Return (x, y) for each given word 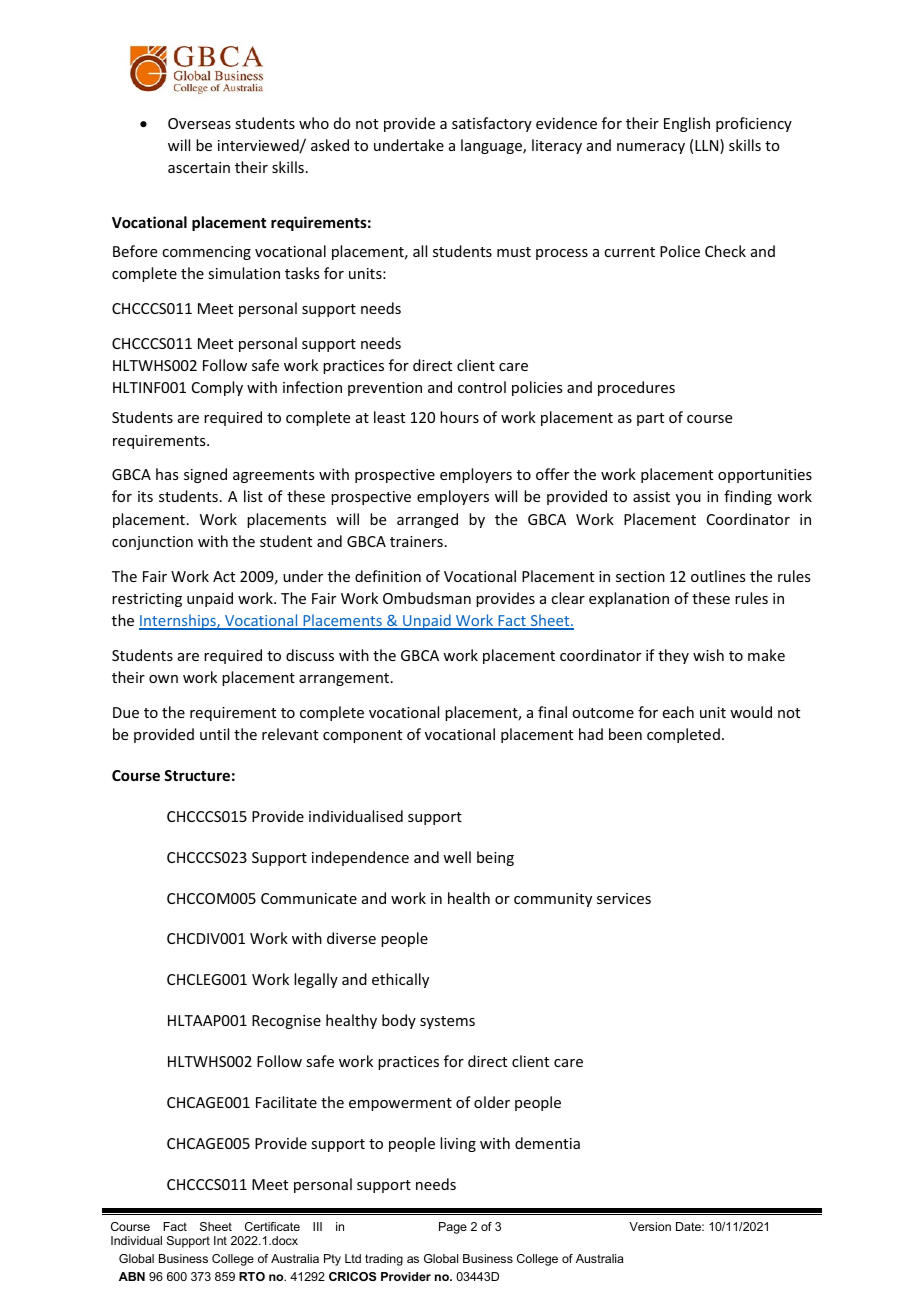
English (687, 124)
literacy (557, 146)
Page (453, 1228)
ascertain (199, 167)
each (678, 712)
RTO (252, 1276)
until (214, 734)
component (362, 736)
